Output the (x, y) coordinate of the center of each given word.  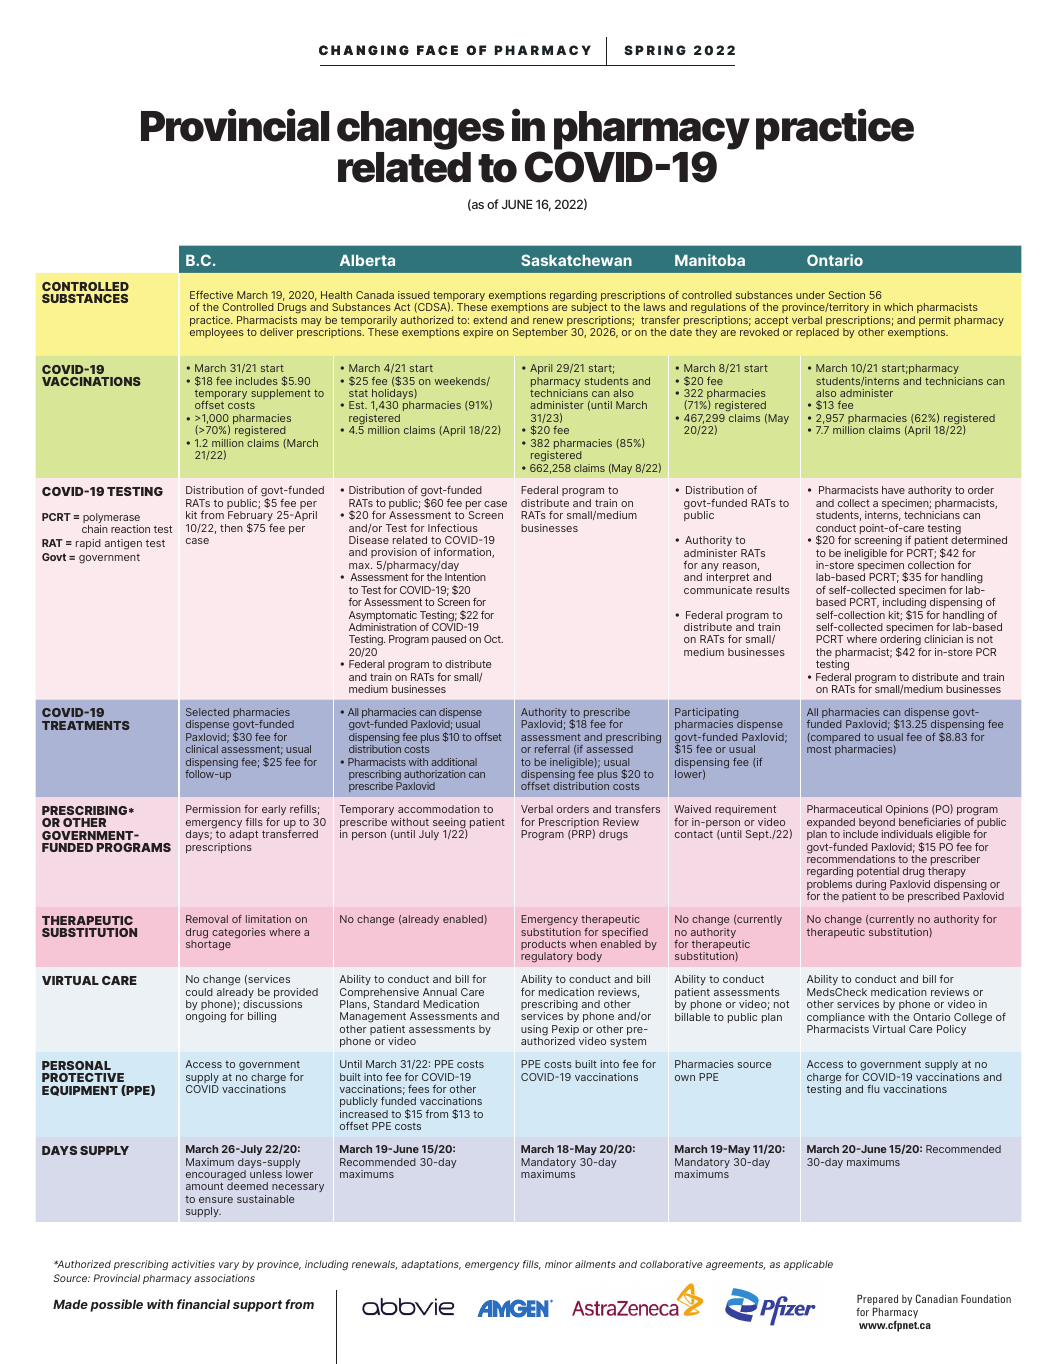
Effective (211, 295)
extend (490, 320)
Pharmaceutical (844, 809)
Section (847, 295)
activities (193, 1264)
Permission (213, 809)
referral (552, 749)
